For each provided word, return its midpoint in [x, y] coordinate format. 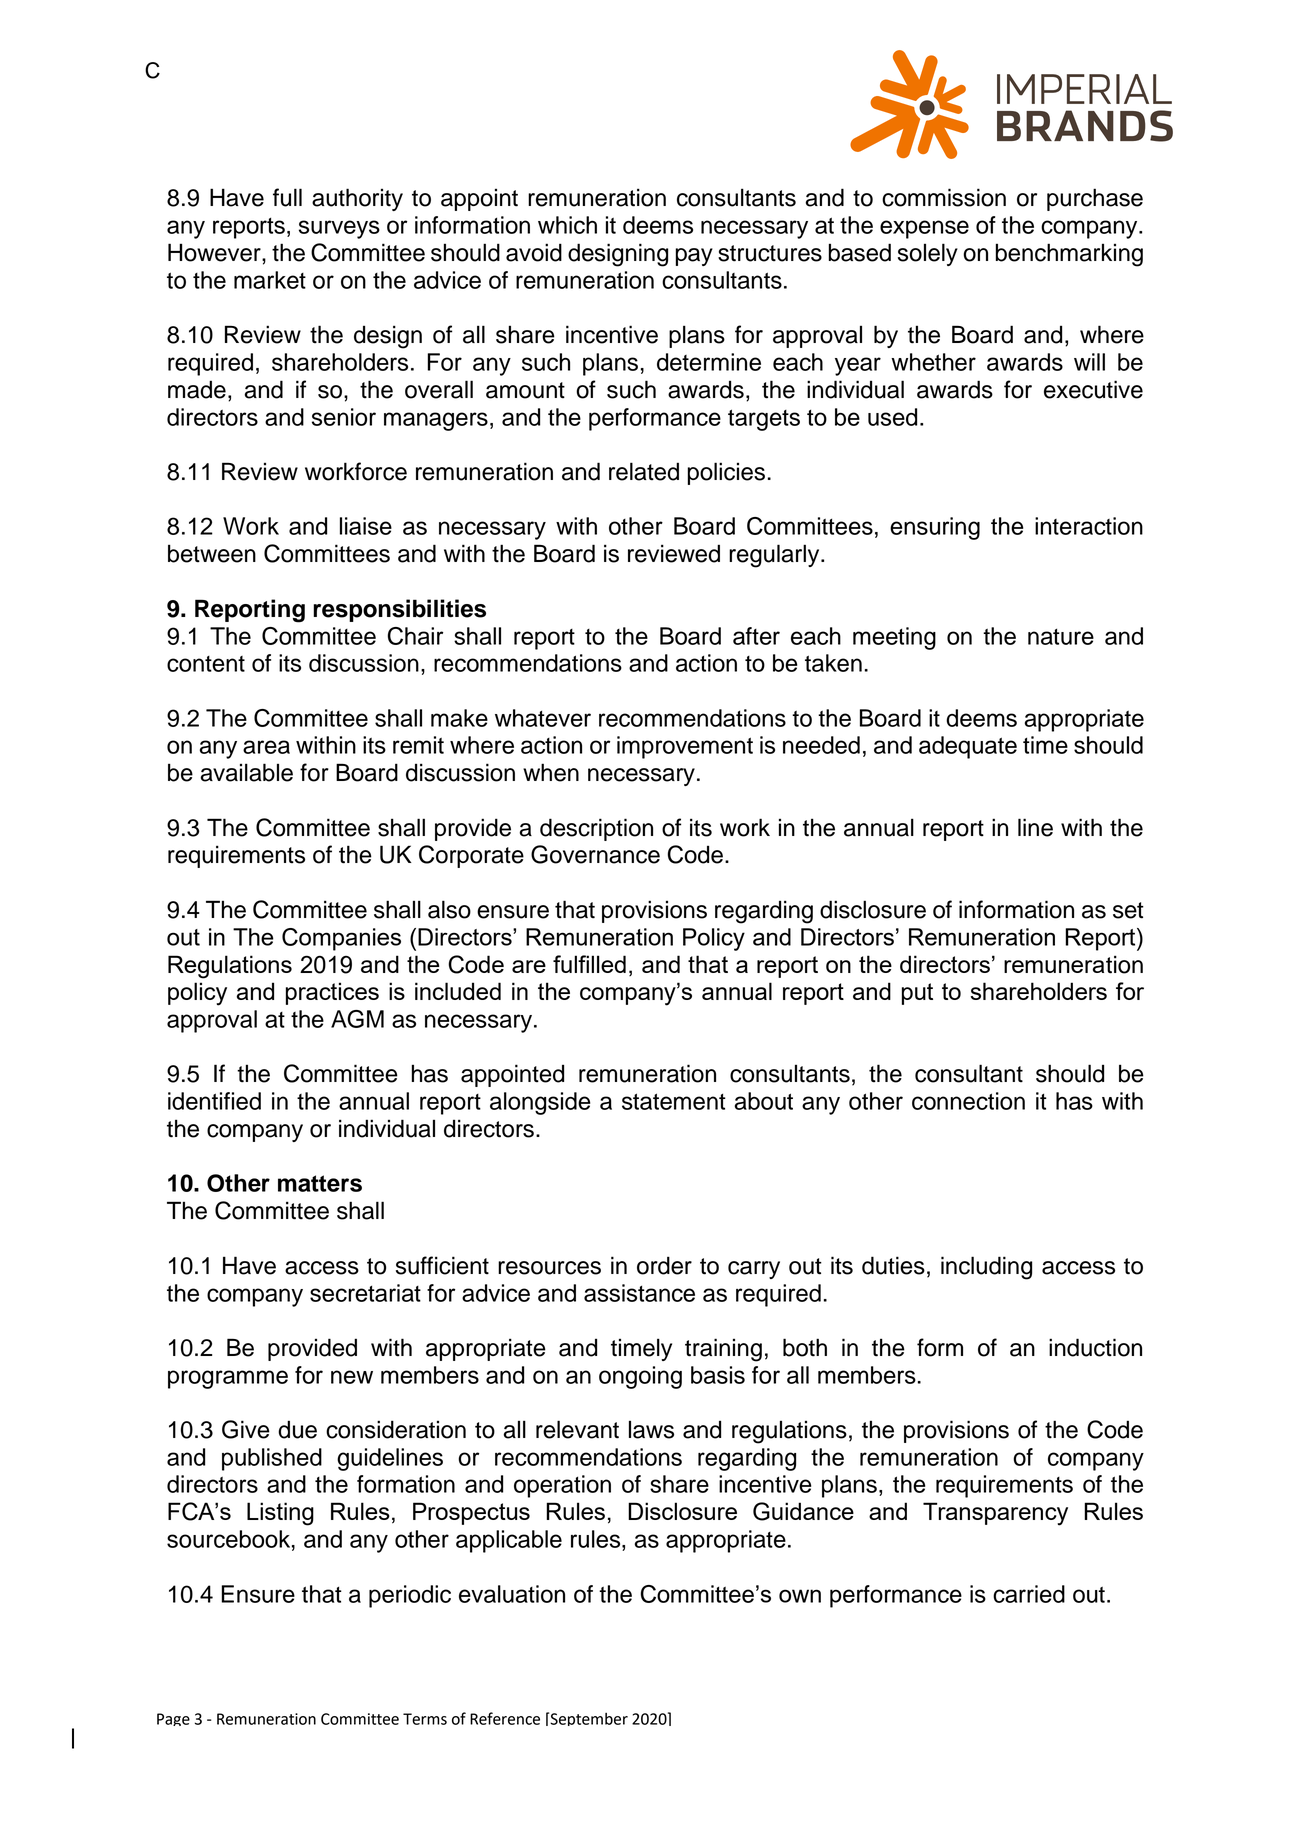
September [588, 1719]
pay [694, 257]
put [917, 994]
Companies [341, 939]
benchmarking [1069, 255]
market [270, 280]
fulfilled [589, 964]
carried [1029, 1594]
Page [173, 1719]
